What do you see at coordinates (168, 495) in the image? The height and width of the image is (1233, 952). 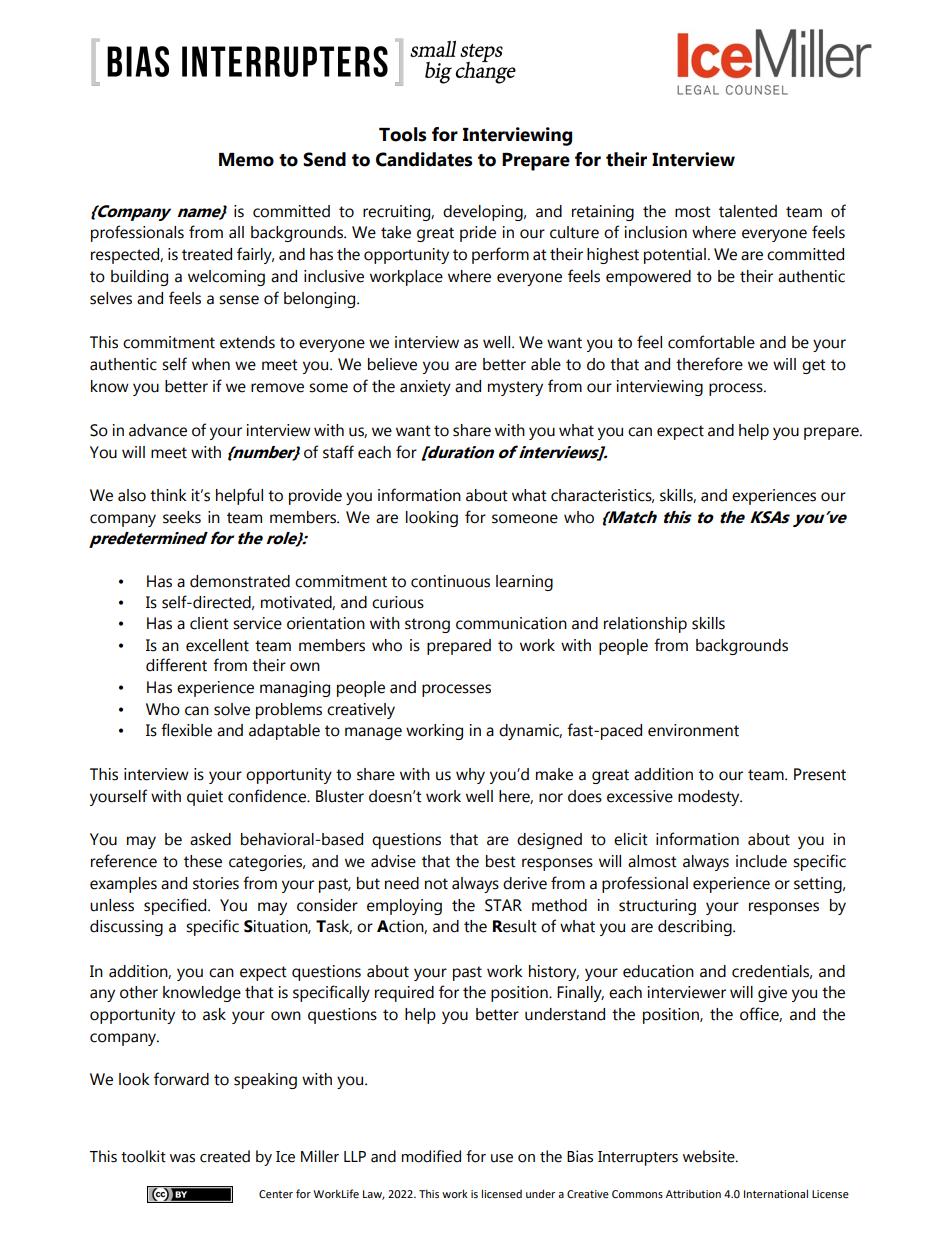 I see `think` at bounding box center [168, 495].
